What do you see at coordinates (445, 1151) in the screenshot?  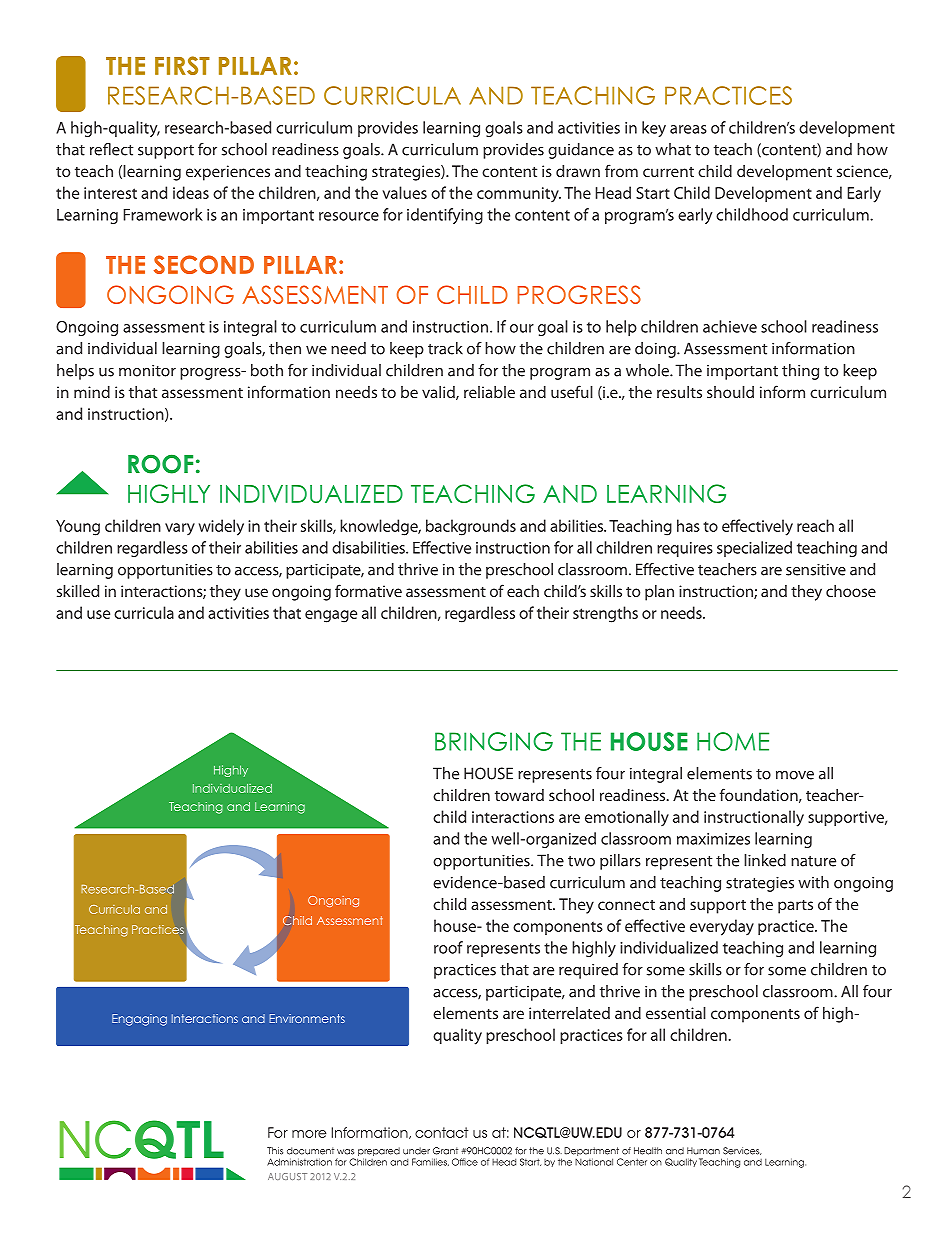 I see `Grant` at bounding box center [445, 1151].
